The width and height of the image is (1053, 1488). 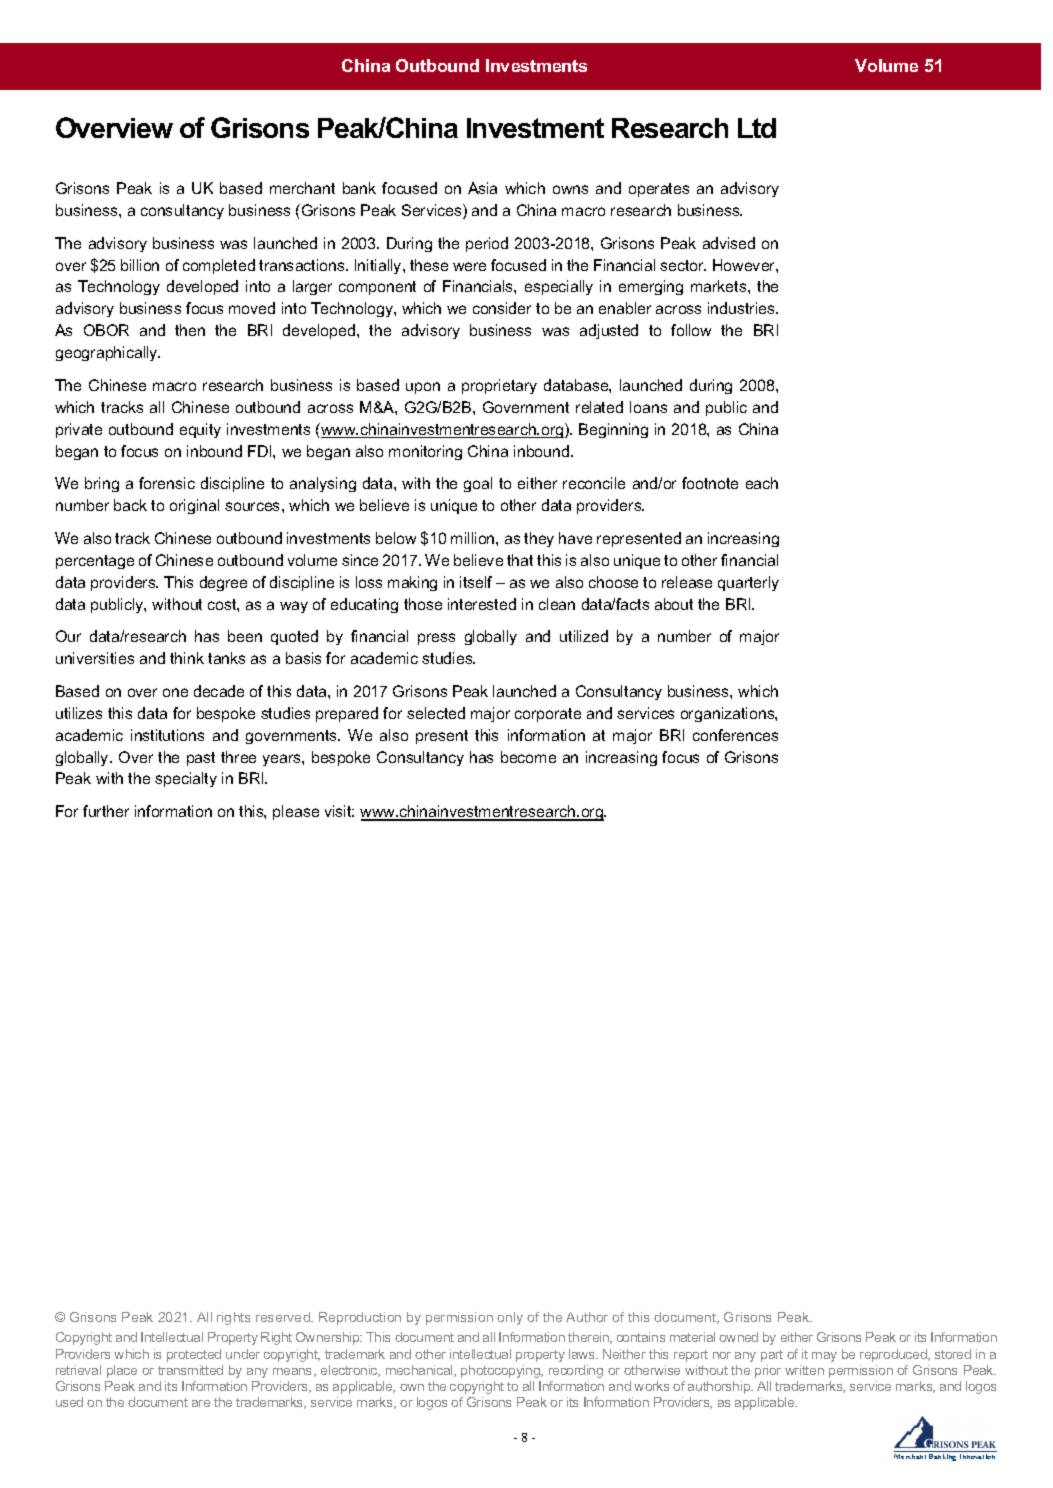 What do you see at coordinates (894, 1355) in the image?
I see `reproduced` at bounding box center [894, 1355].
